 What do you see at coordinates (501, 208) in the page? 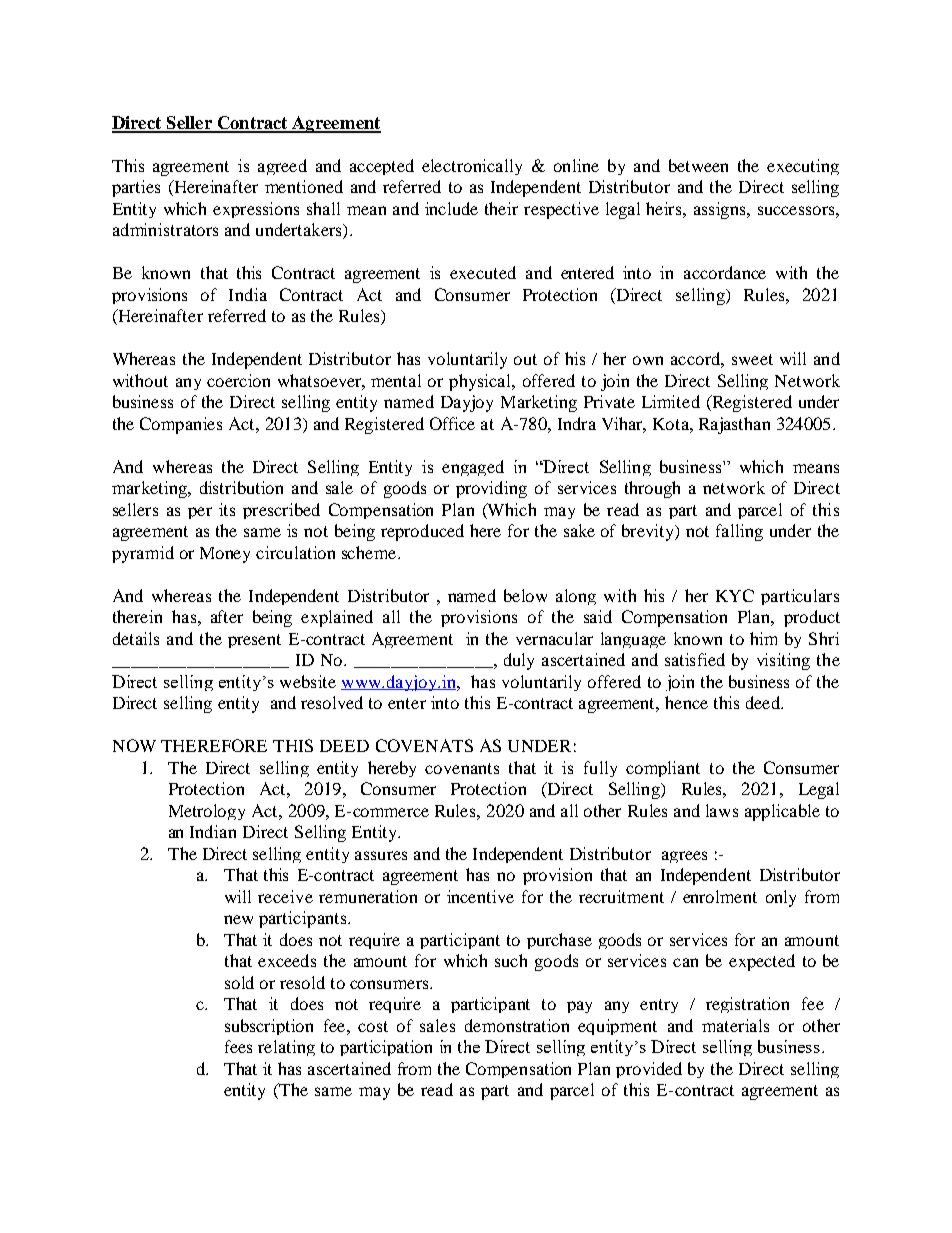
I see `their` at bounding box center [501, 208].
